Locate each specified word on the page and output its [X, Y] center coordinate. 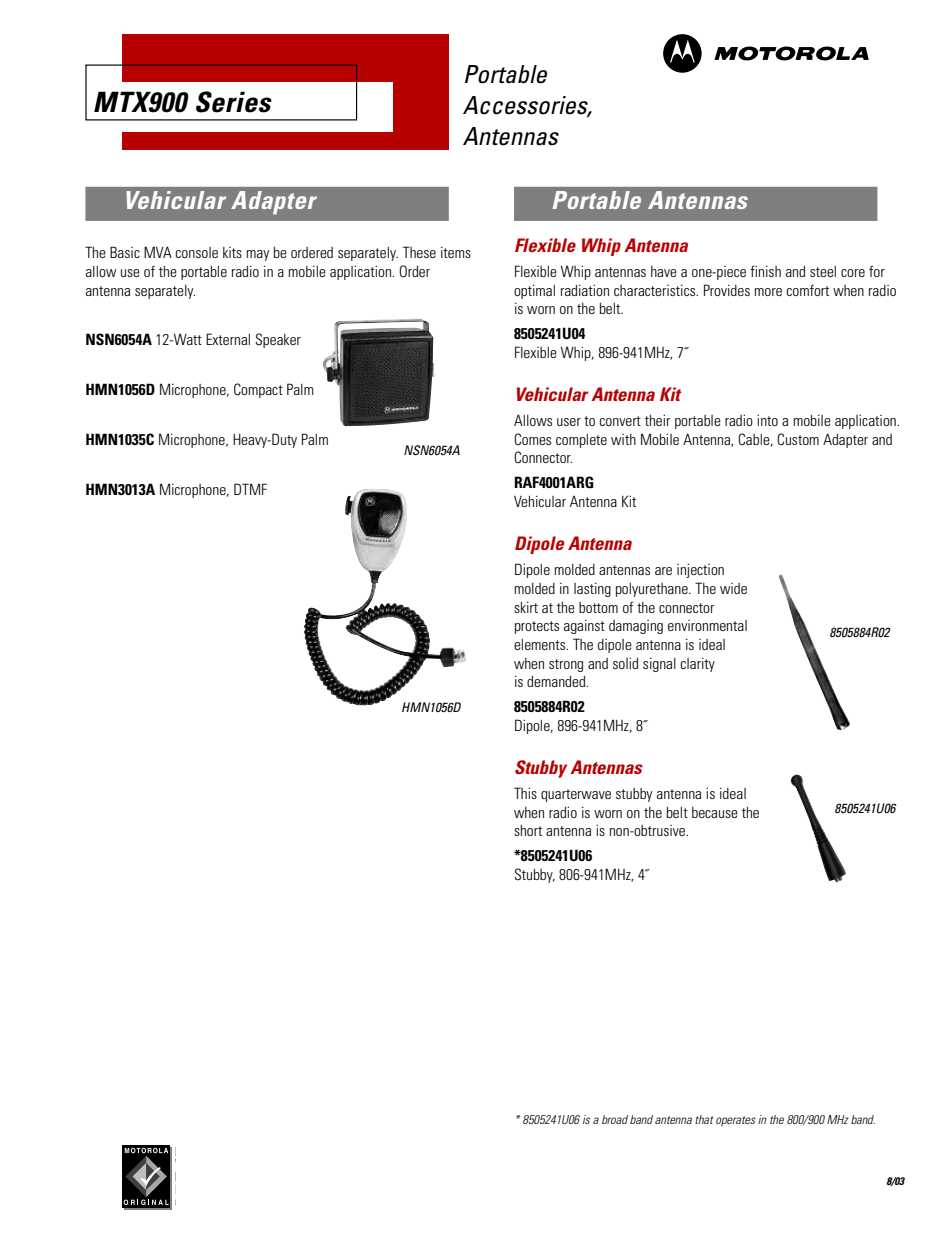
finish [765, 271]
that [704, 1119]
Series [234, 102]
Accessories [527, 106]
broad [615, 1119]
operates [736, 1121]
